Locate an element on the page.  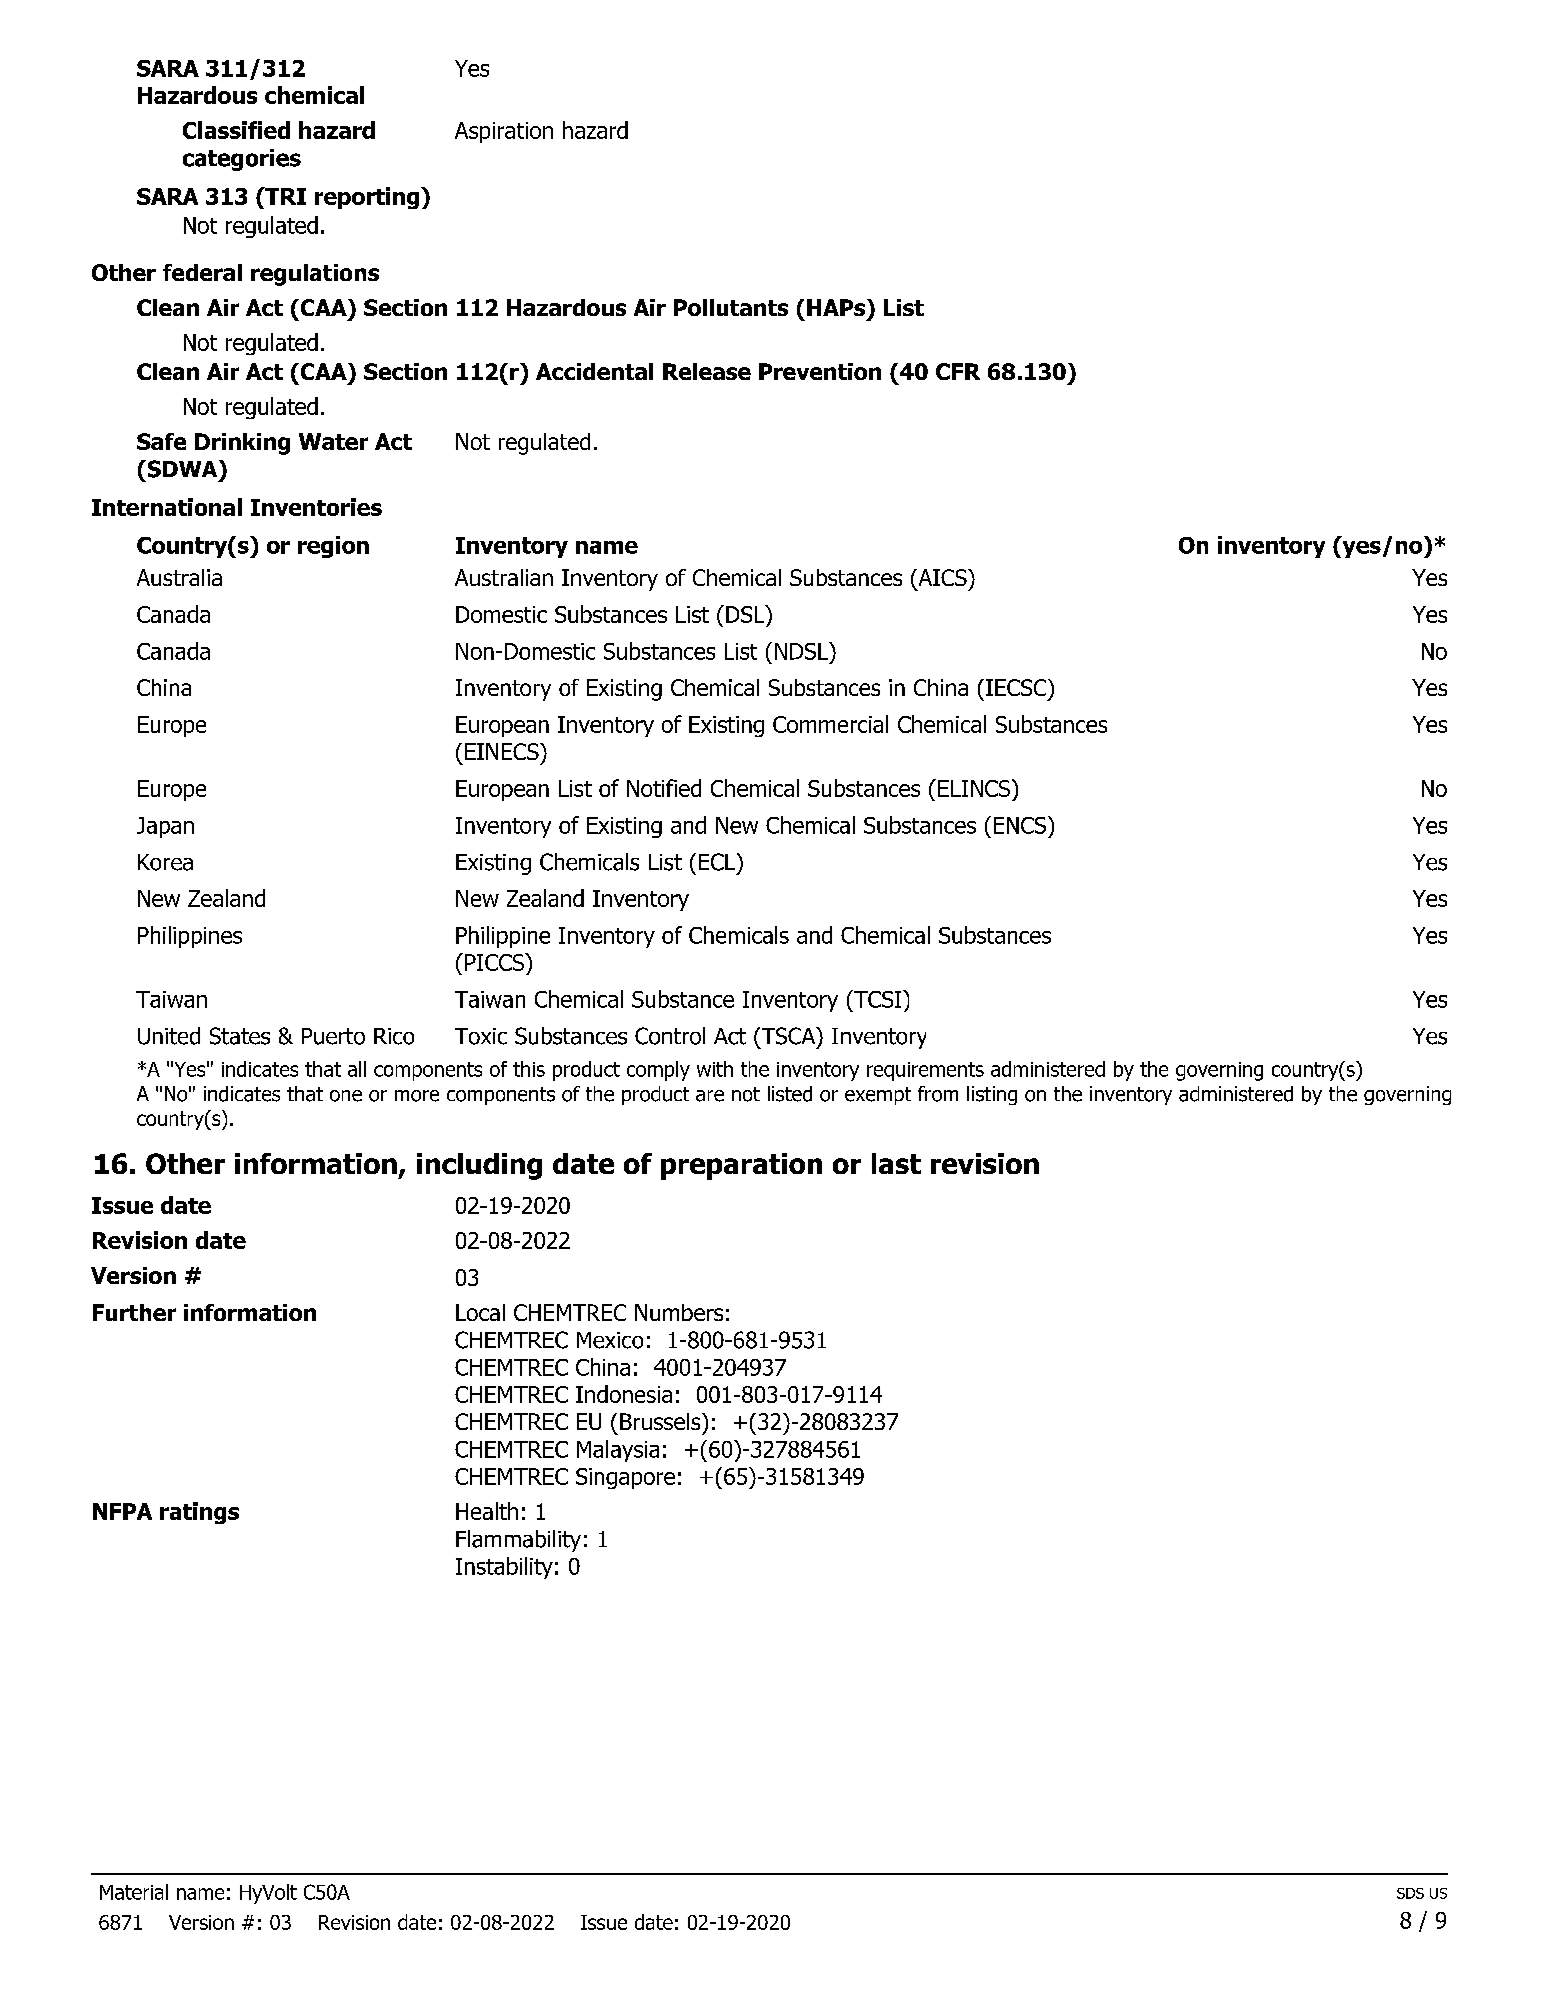
Pollutants is located at coordinates (731, 307).
